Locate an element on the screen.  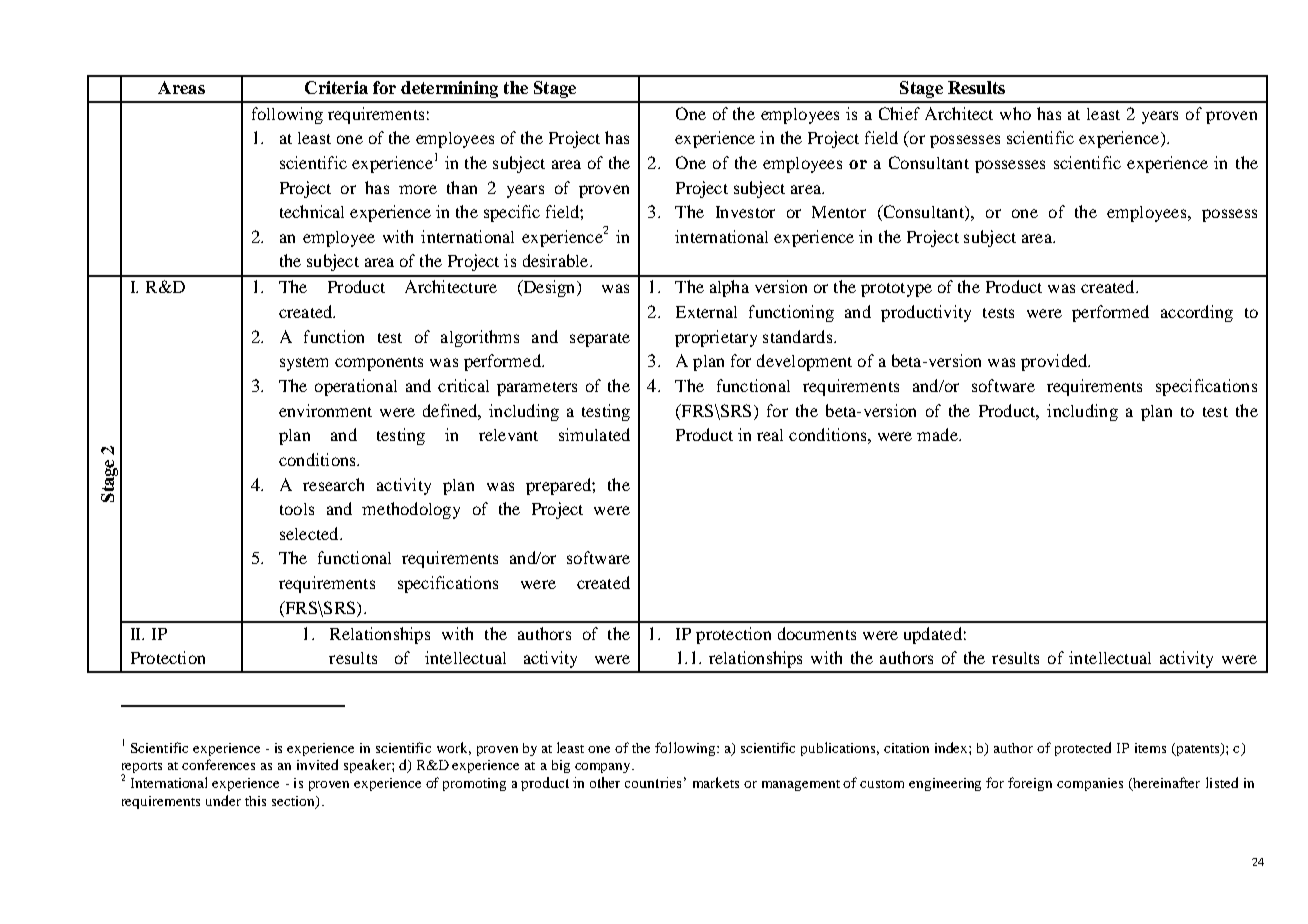
invited is located at coordinates (317, 764).
